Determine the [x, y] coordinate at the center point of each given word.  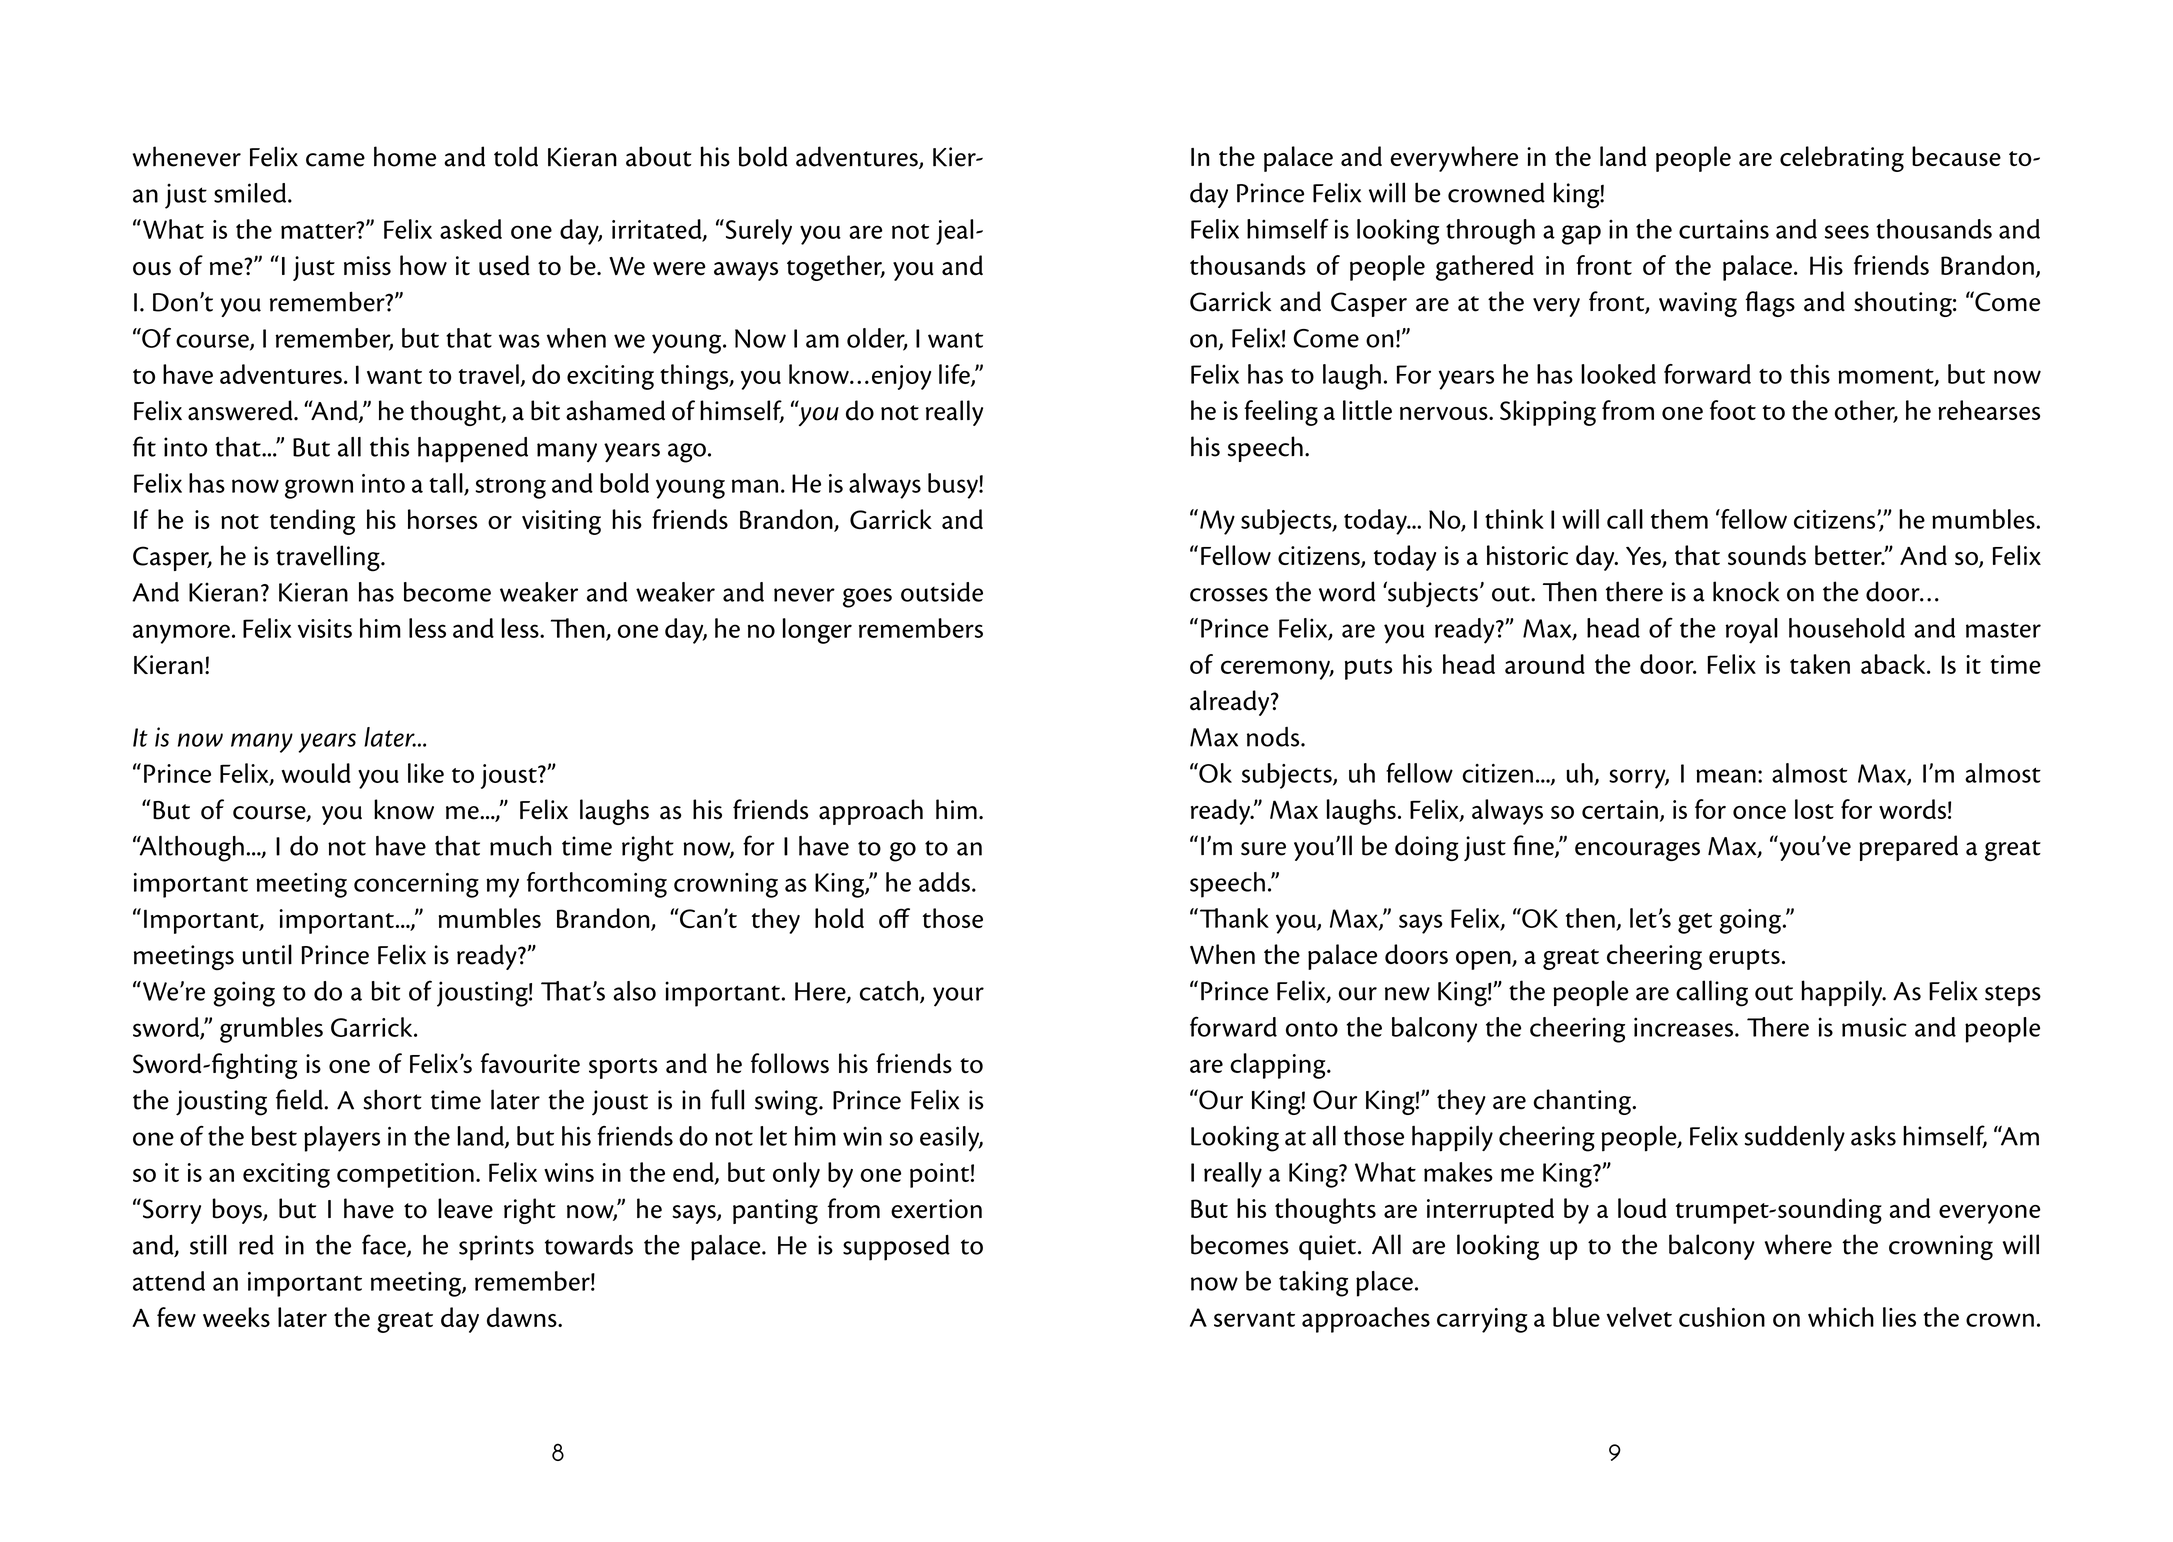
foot [1733, 410]
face [385, 1245]
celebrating [1842, 159]
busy [954, 486]
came [335, 160]
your [958, 997]
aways [746, 271]
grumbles [271, 1030]
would [316, 773]
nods [1274, 737]
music [1874, 1027]
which [1841, 1317]
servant [1254, 1319]
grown [319, 489]
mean [1726, 776]
